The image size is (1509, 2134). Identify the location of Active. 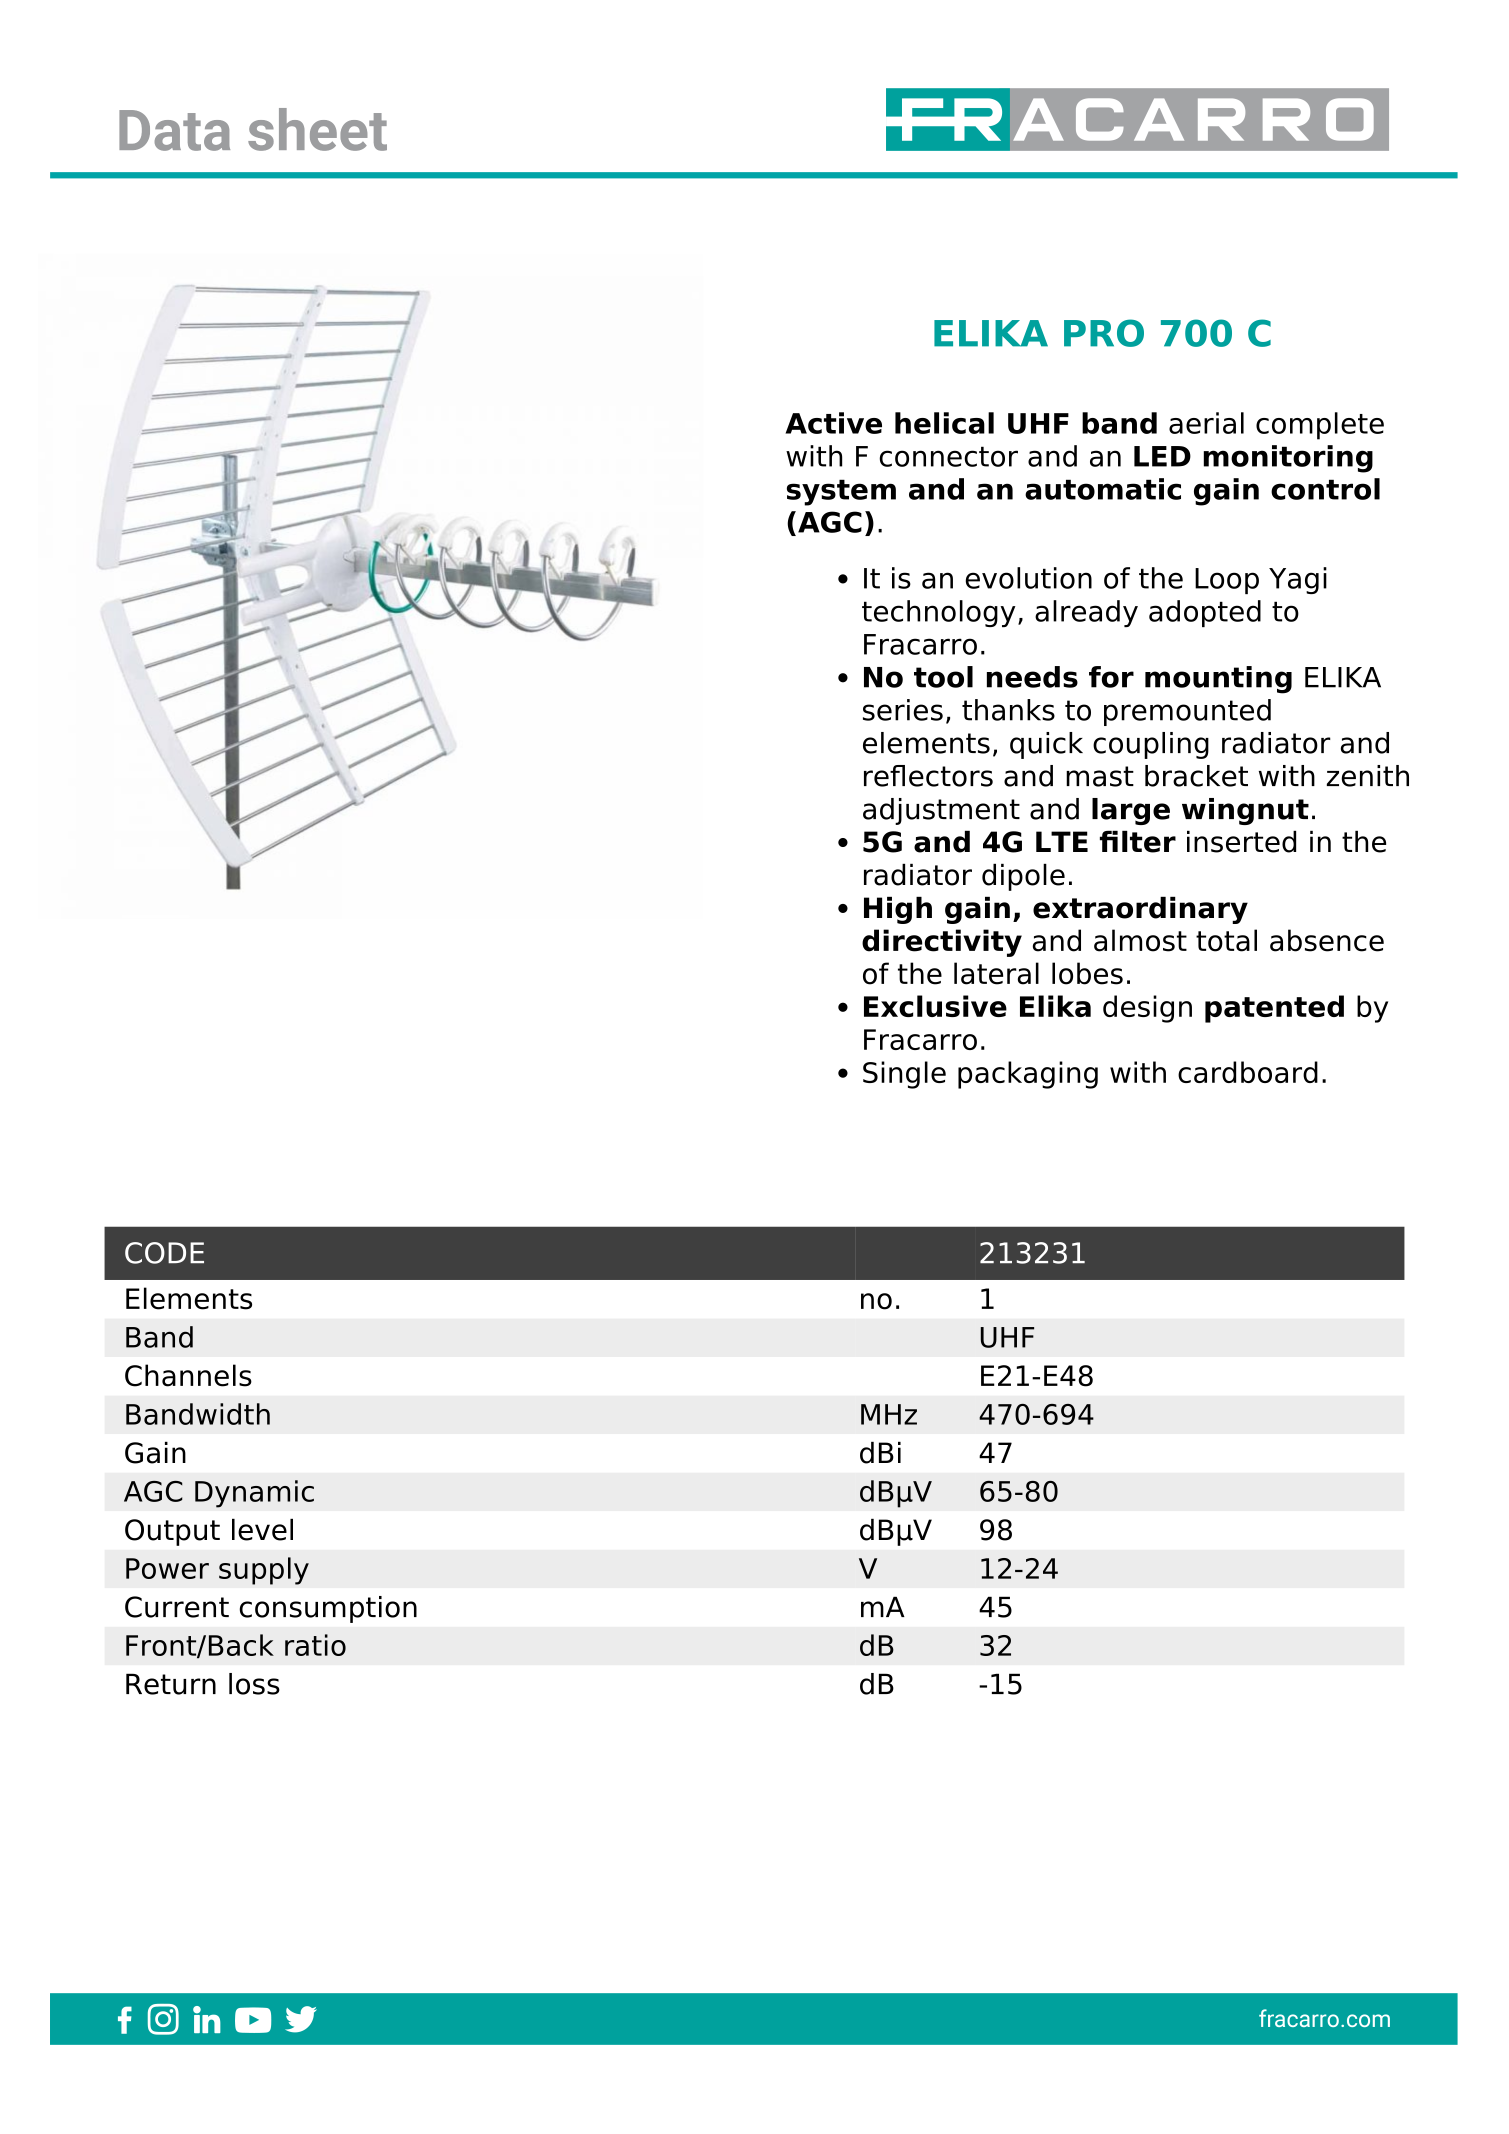
(833, 423).
